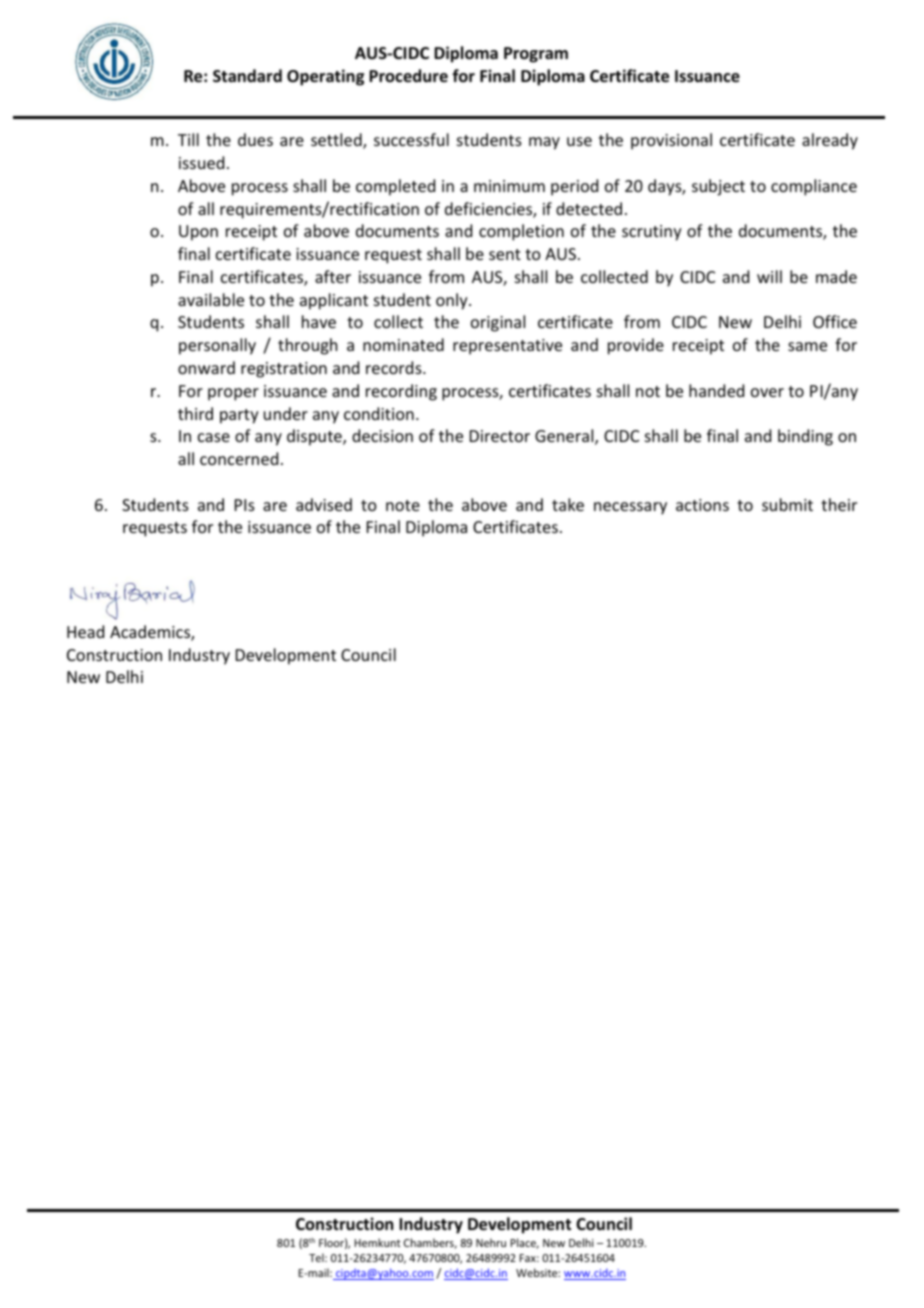  I want to click on submit, so click(787, 504).
